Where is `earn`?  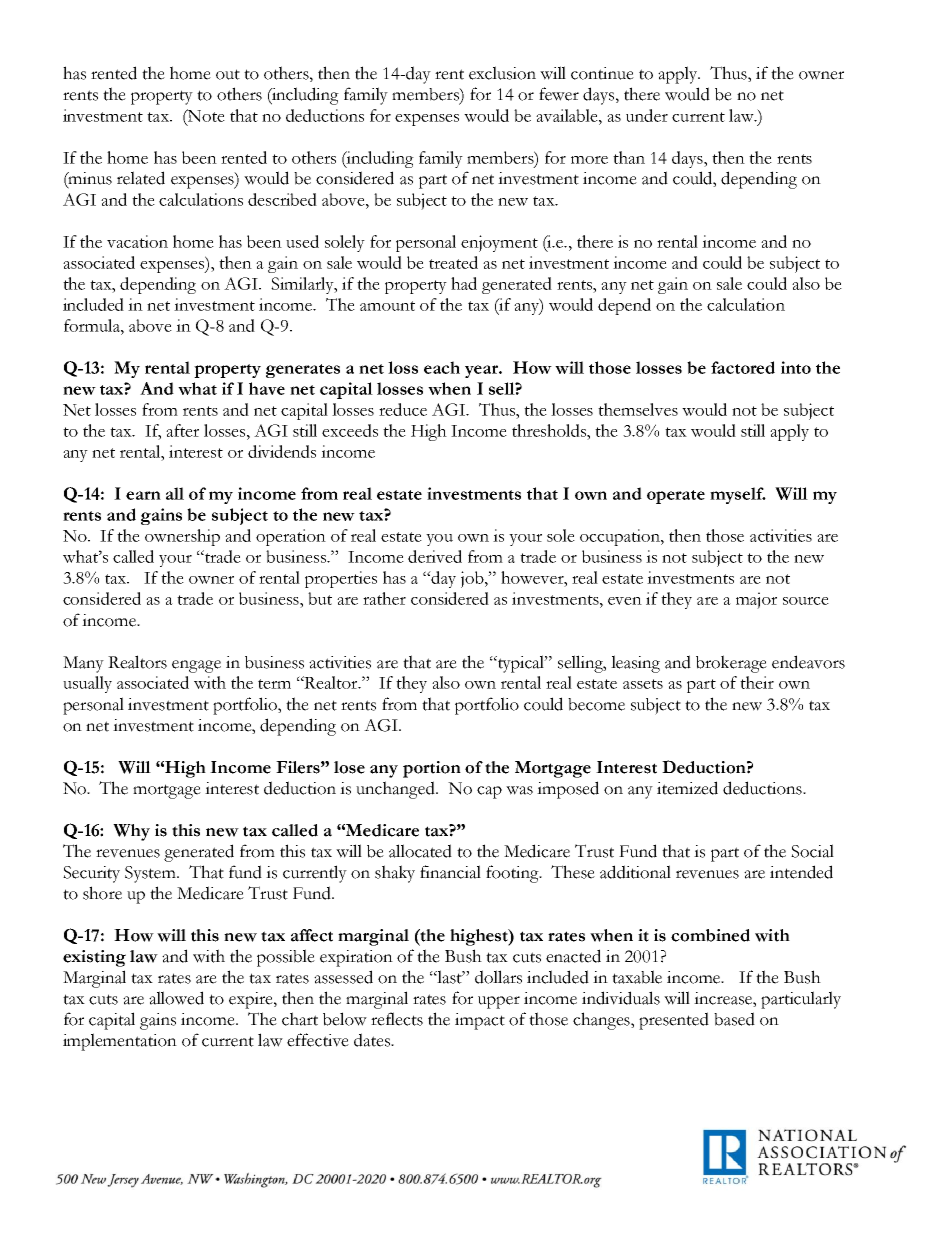
earn is located at coordinates (143, 495).
